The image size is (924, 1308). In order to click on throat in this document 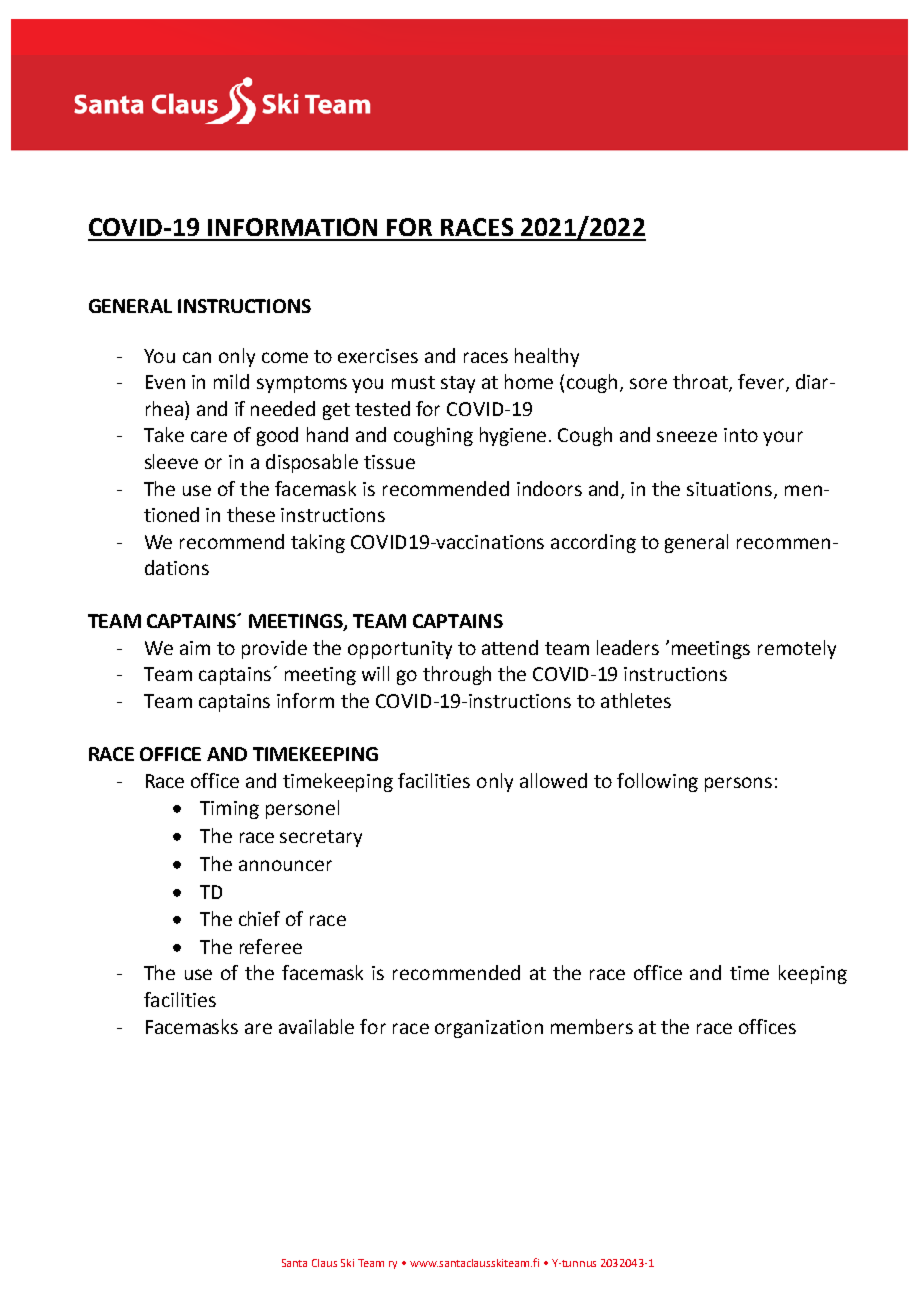, I will do `click(701, 383)`.
